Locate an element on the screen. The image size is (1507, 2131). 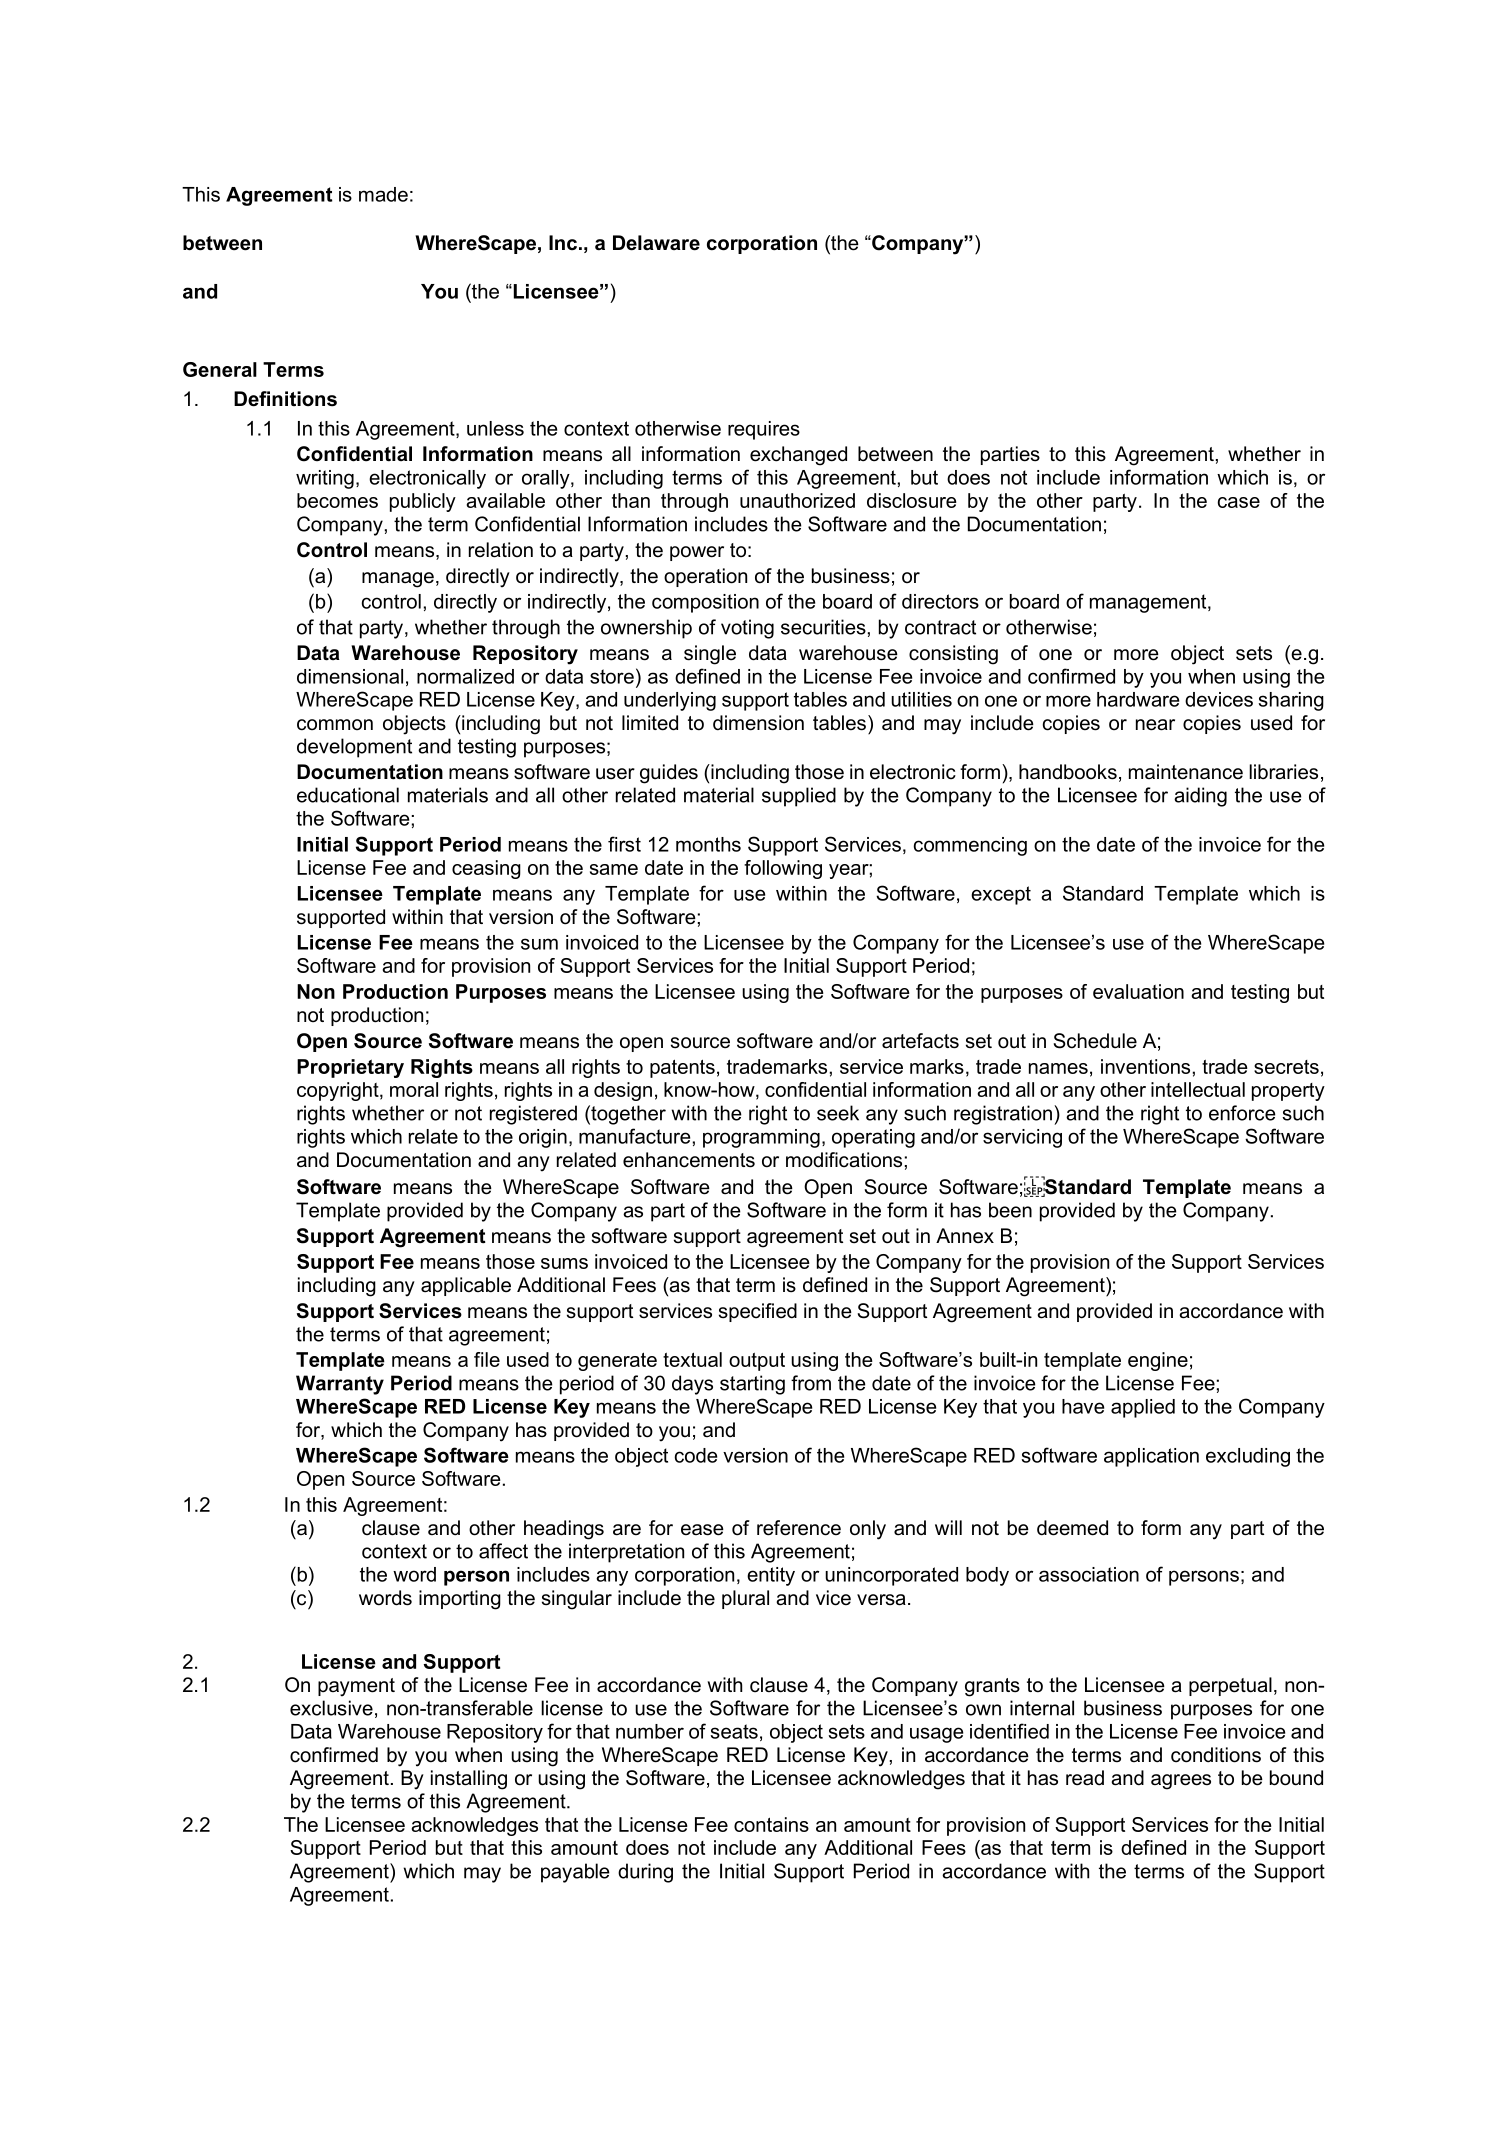
starting is located at coordinates (752, 1385).
